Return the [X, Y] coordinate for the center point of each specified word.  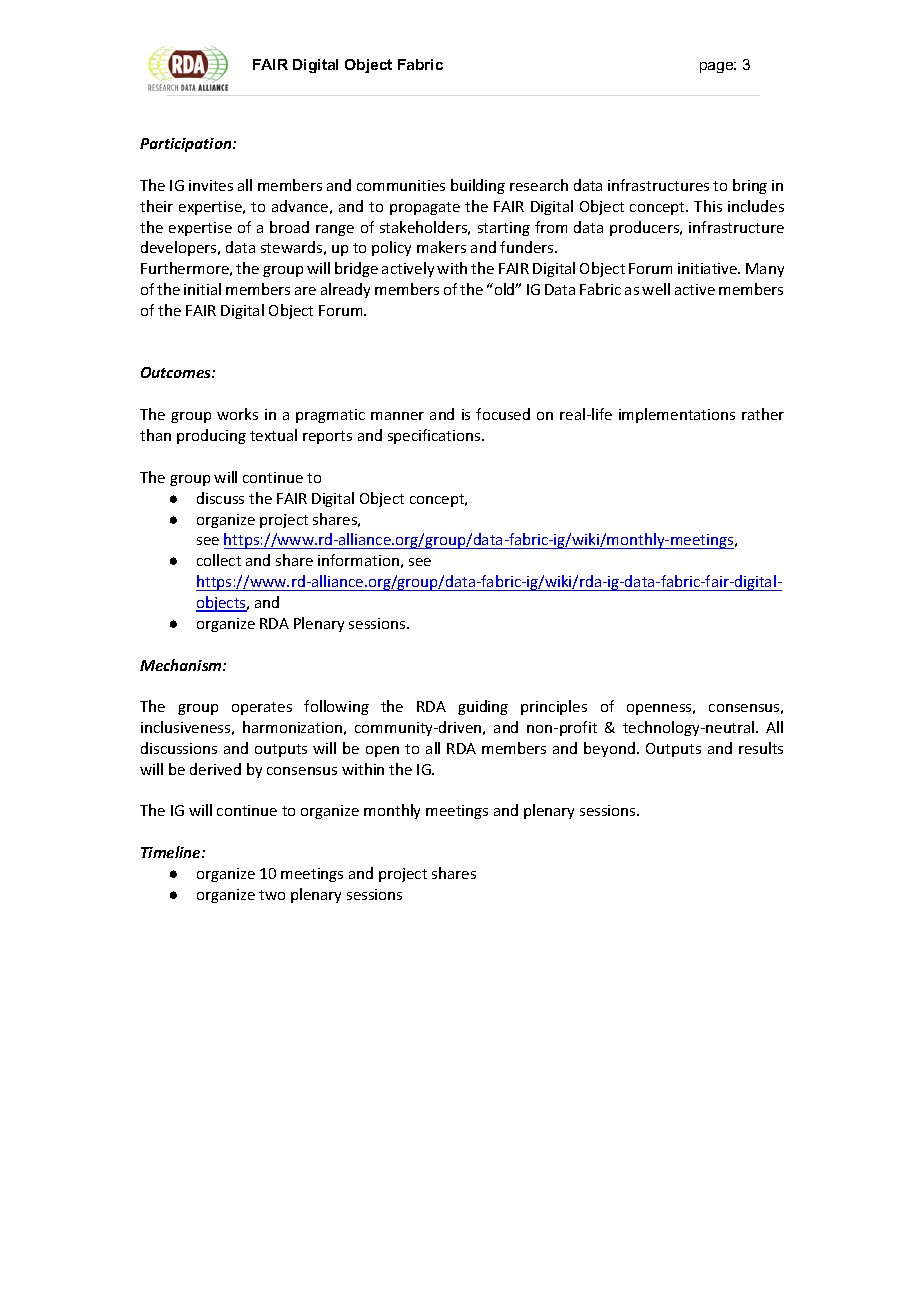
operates [262, 708]
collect [219, 560]
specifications [435, 436]
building [478, 186]
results [761, 748]
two [272, 895]
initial [202, 289]
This [708, 206]
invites [211, 185]
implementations [677, 415]
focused [503, 414]
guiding [483, 707]
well [656, 289]
